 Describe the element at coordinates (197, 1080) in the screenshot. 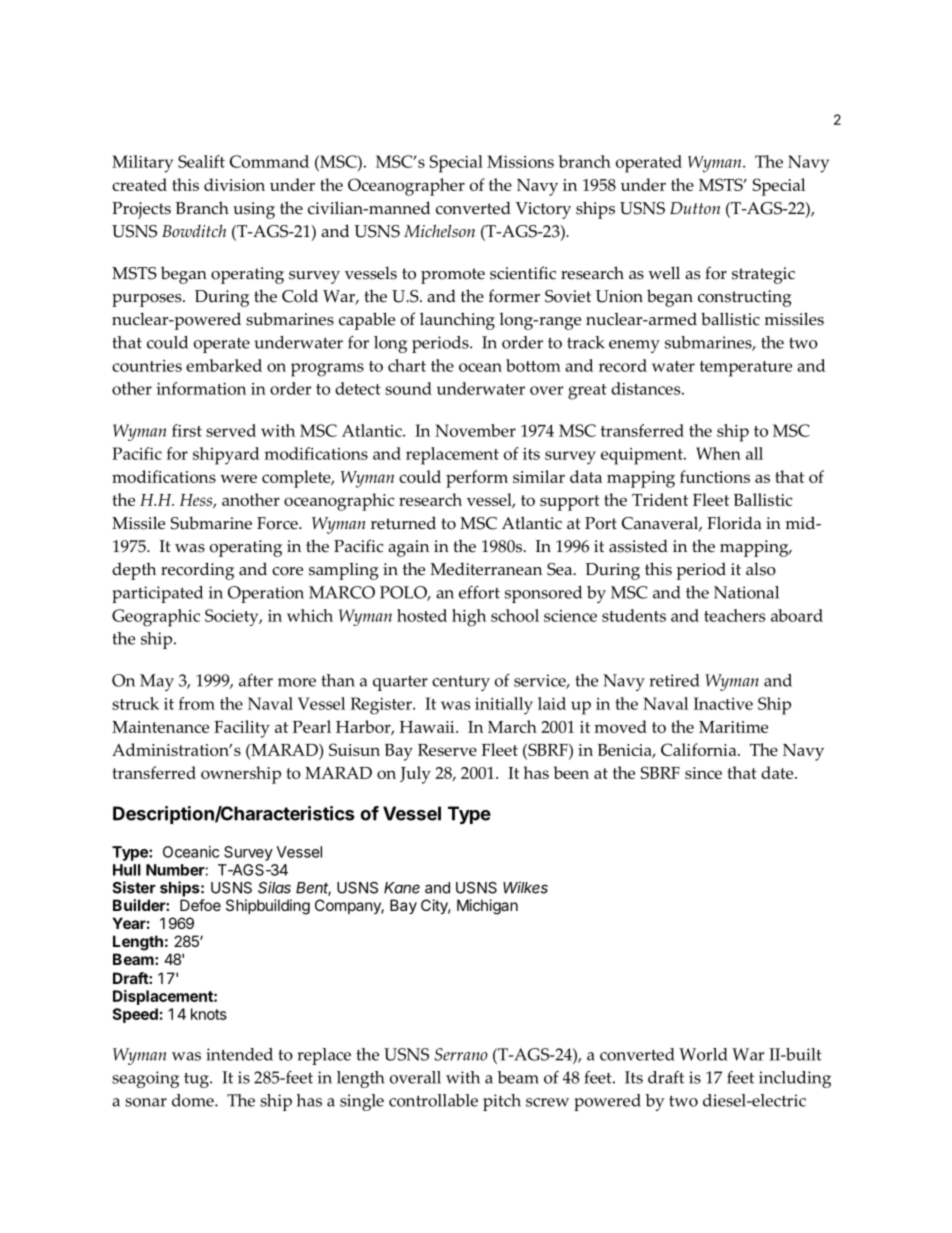

I see `tug` at that location.
